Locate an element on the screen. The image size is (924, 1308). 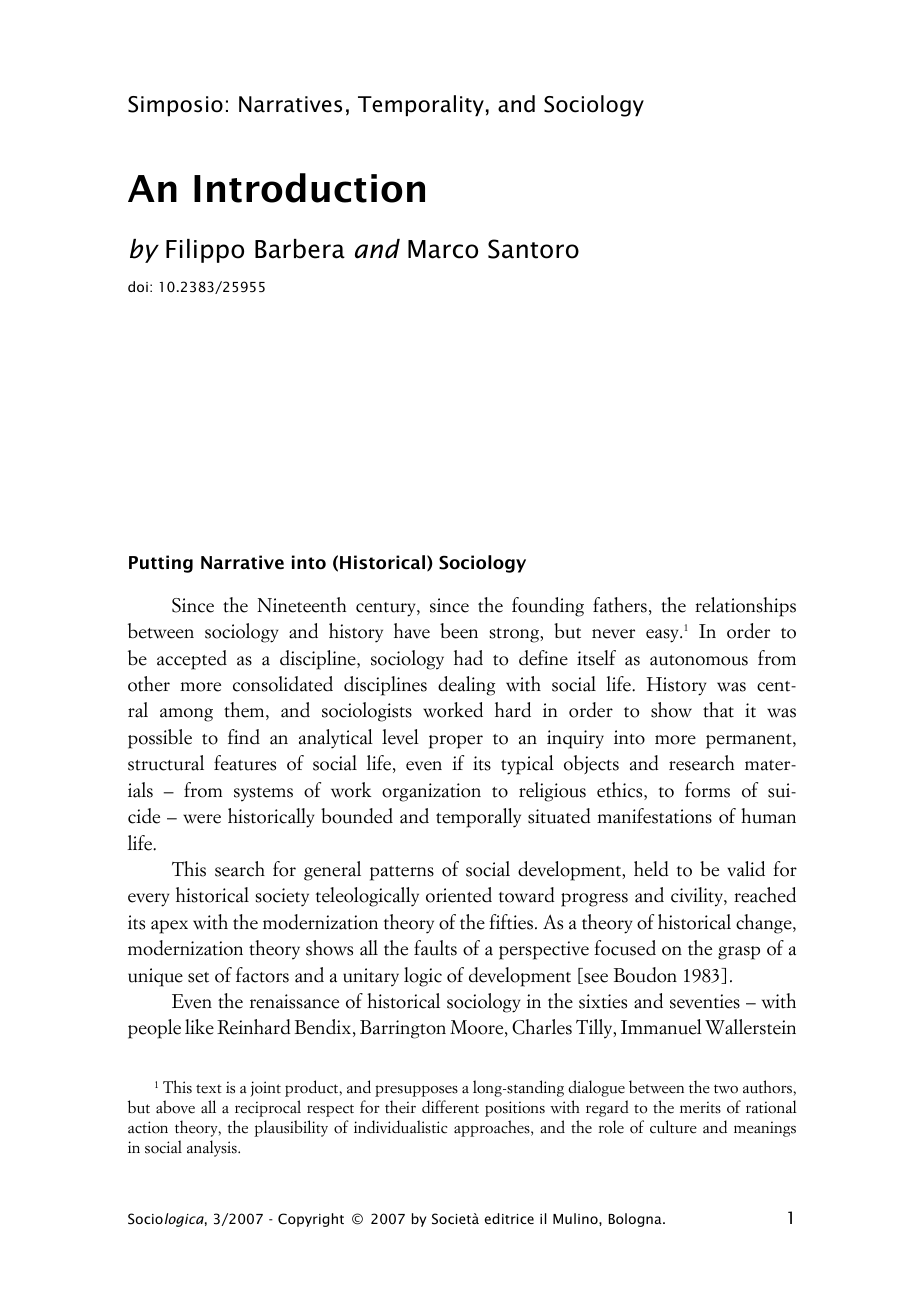
features is located at coordinates (245, 763).
